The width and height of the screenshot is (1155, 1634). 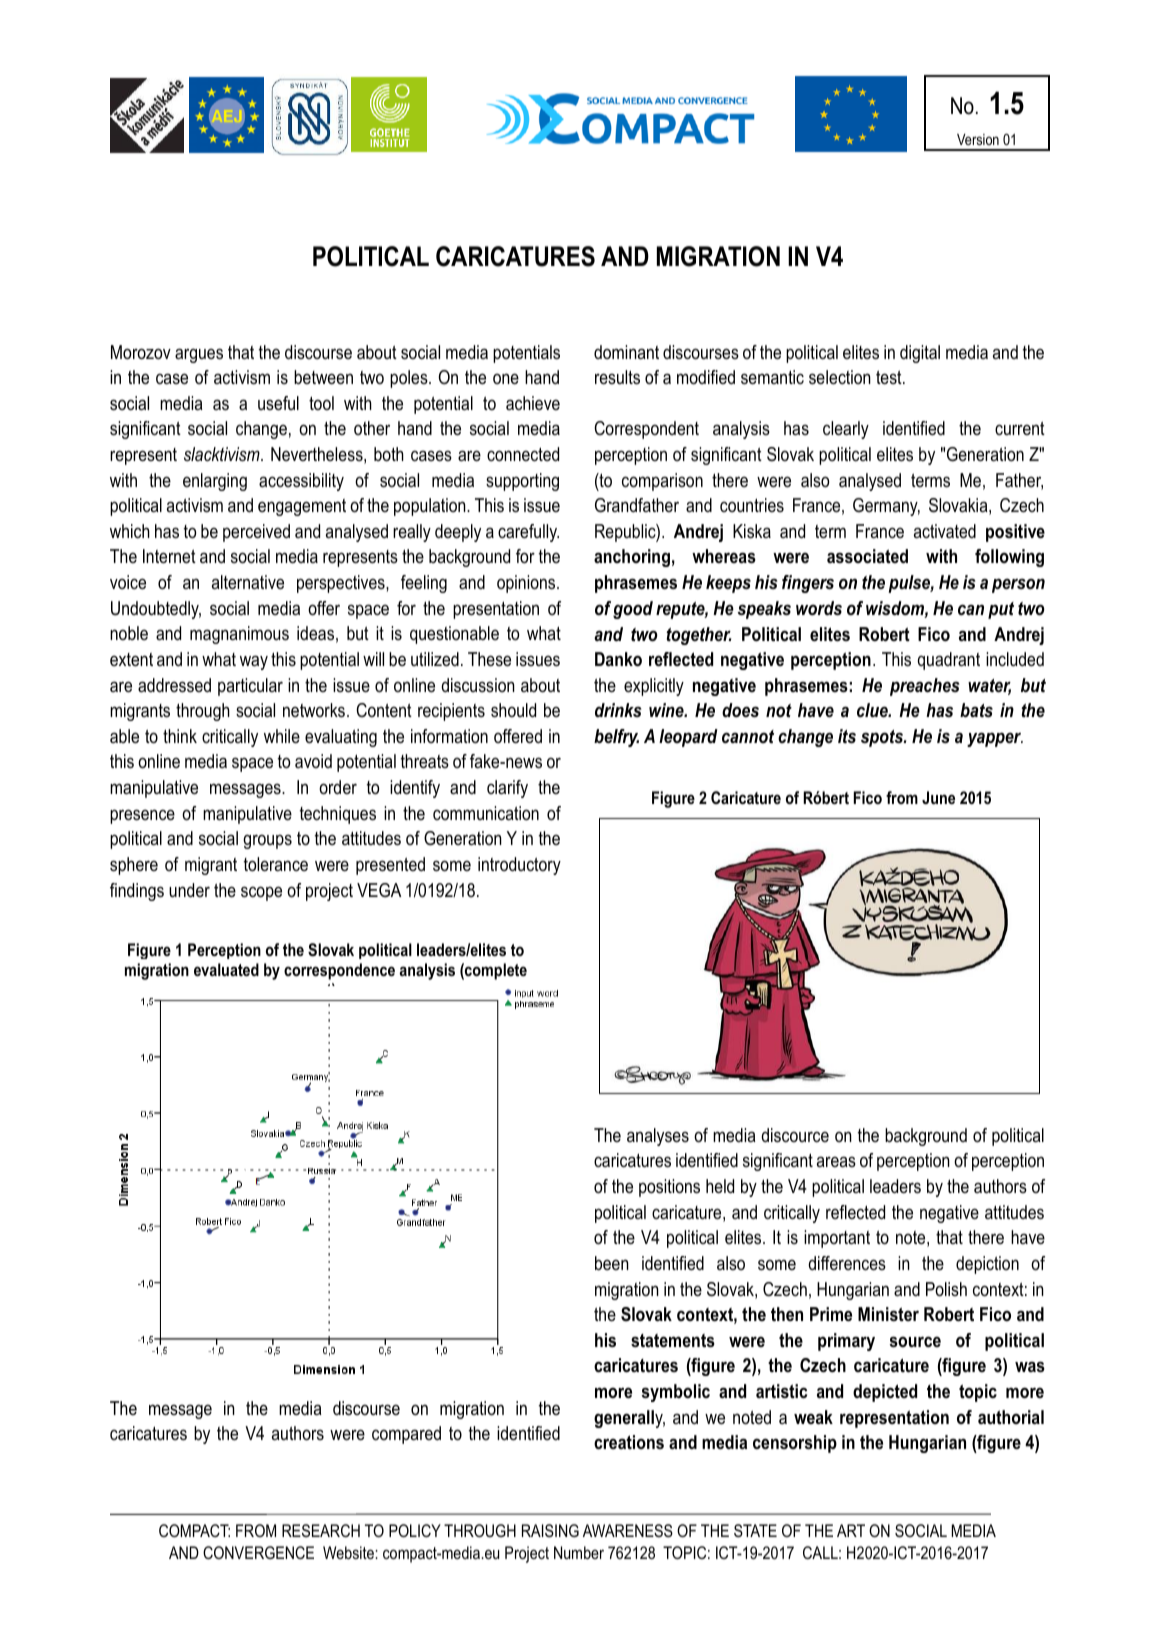 I want to click on slacktivism, so click(x=223, y=454).
